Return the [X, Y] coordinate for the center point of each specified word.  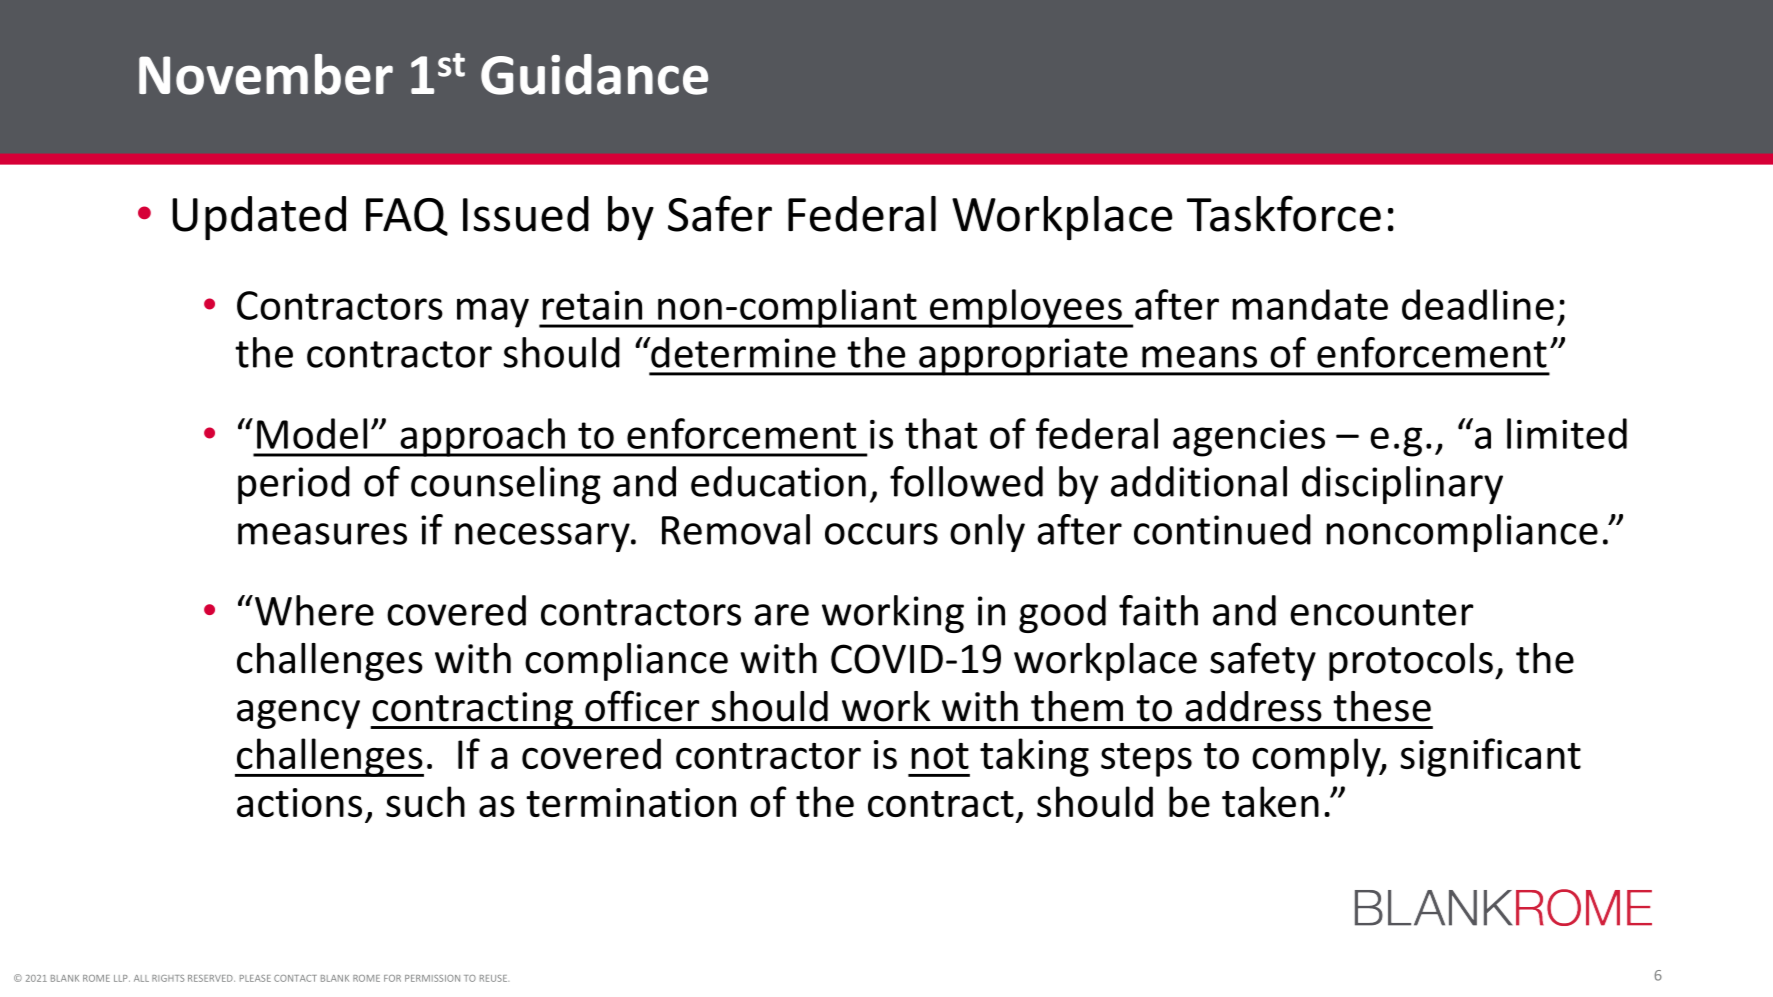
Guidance [594, 74]
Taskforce [1284, 213]
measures [322, 534]
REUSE [494, 978]
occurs [881, 534]
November [266, 74]
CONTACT [295, 978]
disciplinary [1402, 485]
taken [1270, 801]
